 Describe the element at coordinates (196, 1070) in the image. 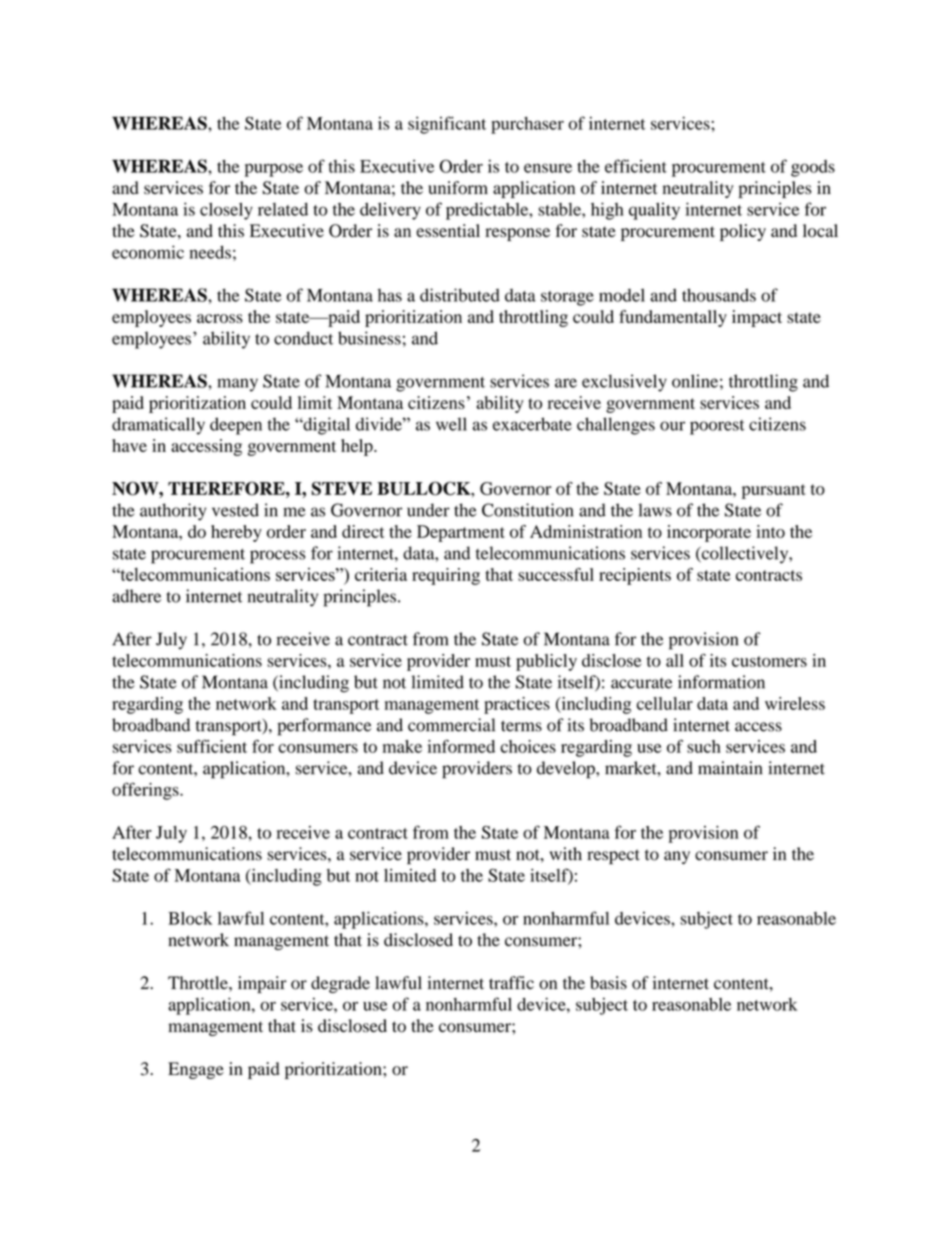

I see `Engage` at that location.
